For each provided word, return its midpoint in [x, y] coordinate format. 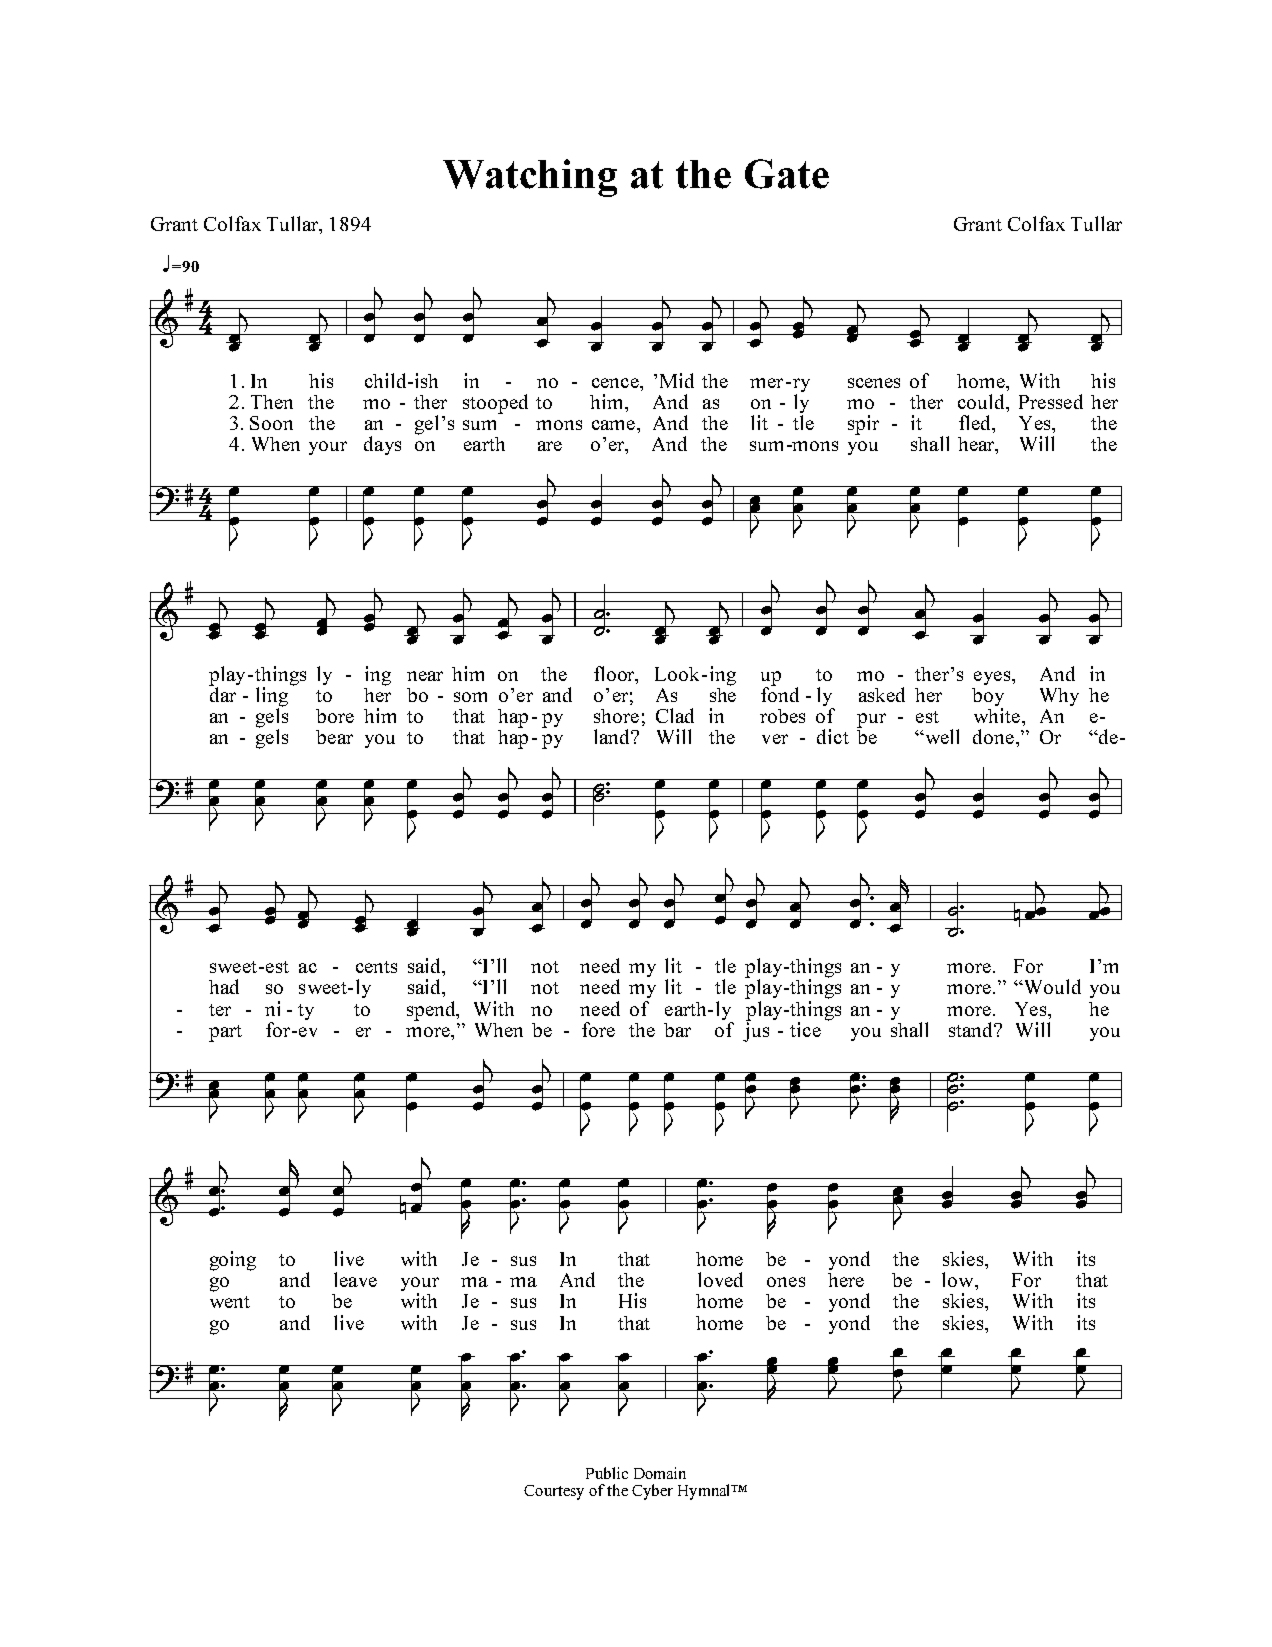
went [230, 1302]
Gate [787, 174]
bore [335, 716]
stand [972, 1029]
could [983, 403]
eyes [993, 678]
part [225, 1033]
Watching [530, 178]
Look [677, 674]
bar [677, 1030]
